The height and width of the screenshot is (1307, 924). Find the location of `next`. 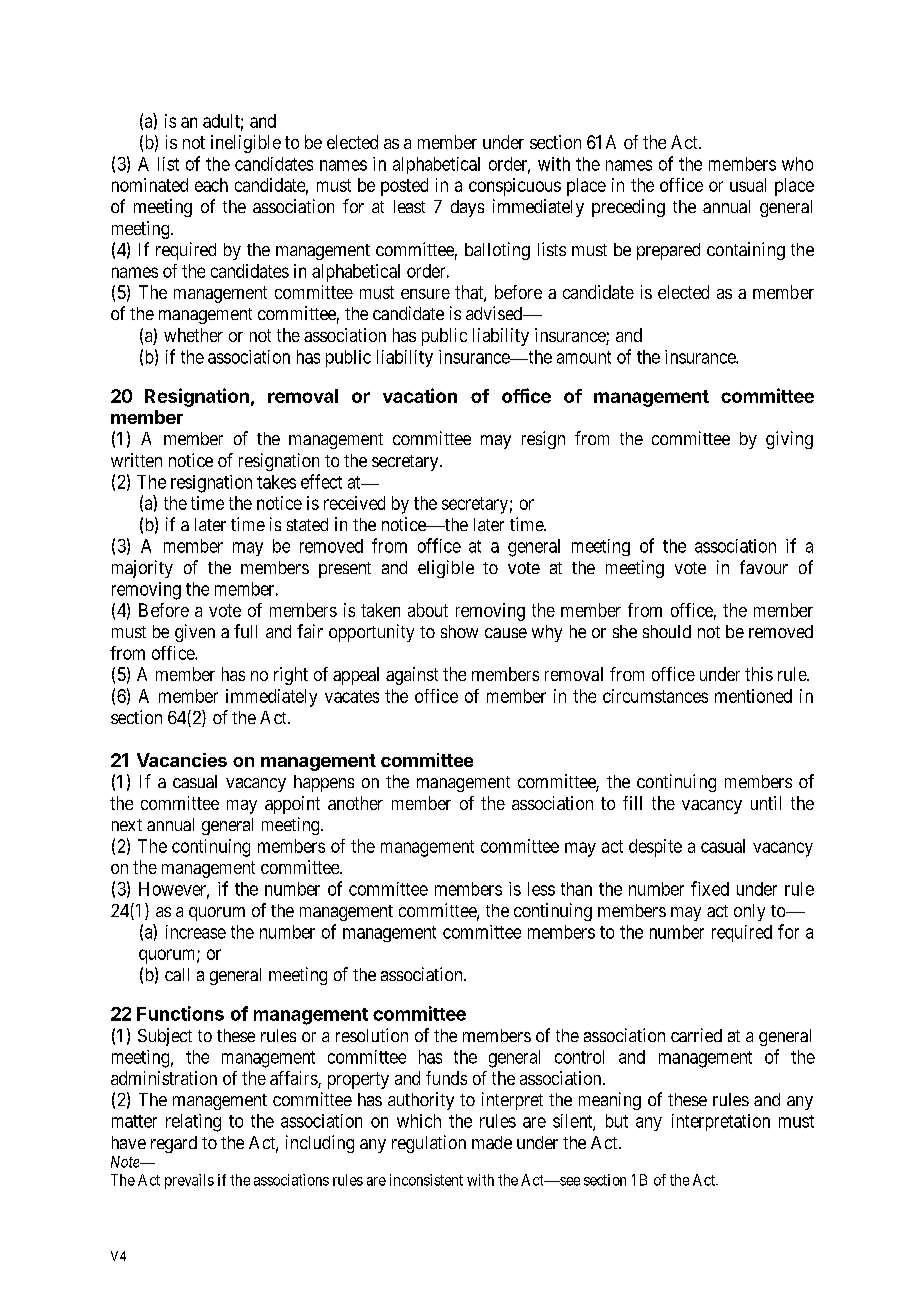

next is located at coordinates (127, 825).
